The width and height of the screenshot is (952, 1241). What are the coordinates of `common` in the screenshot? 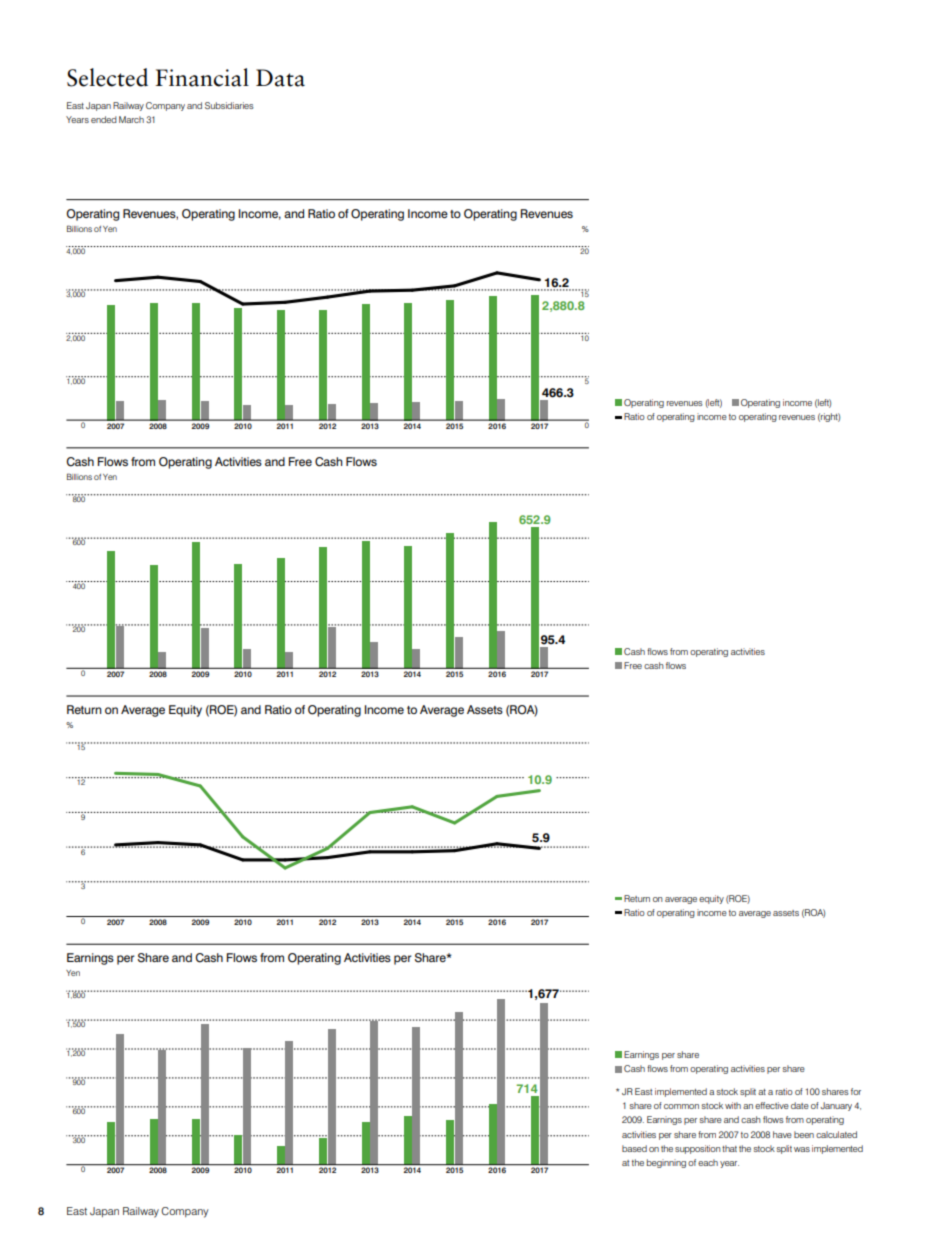 It's located at (681, 1106).
